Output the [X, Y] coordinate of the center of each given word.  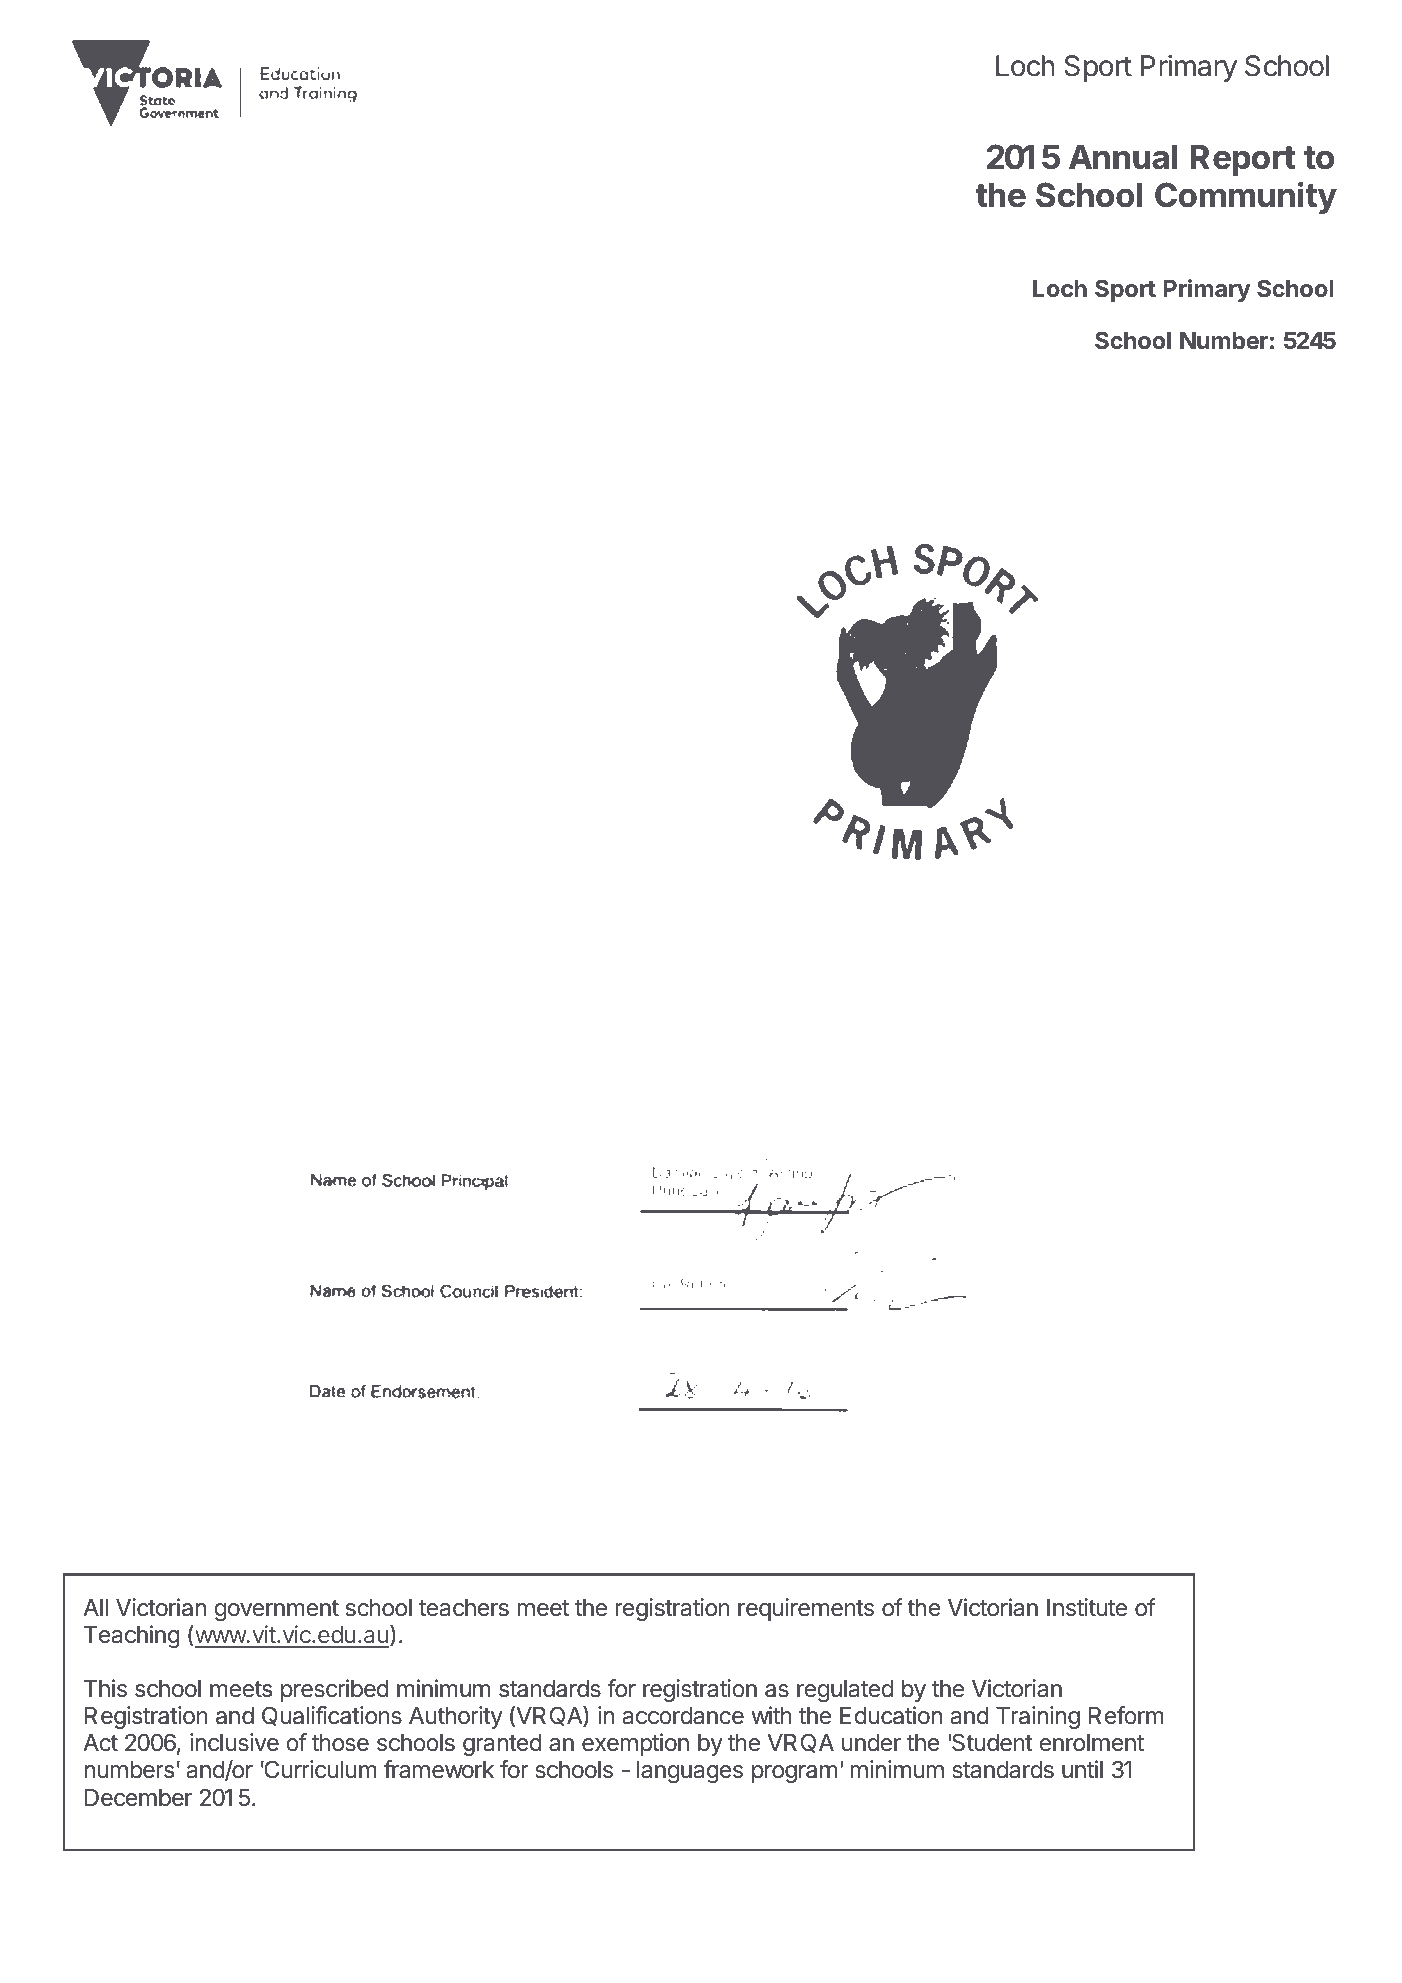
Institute [1087, 1607]
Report [1242, 160]
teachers [464, 1608]
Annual [1123, 157]
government [276, 1610]
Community [1246, 197]
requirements [806, 1609]
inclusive [234, 1742]
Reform [1126, 1715]
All [95, 1607]
